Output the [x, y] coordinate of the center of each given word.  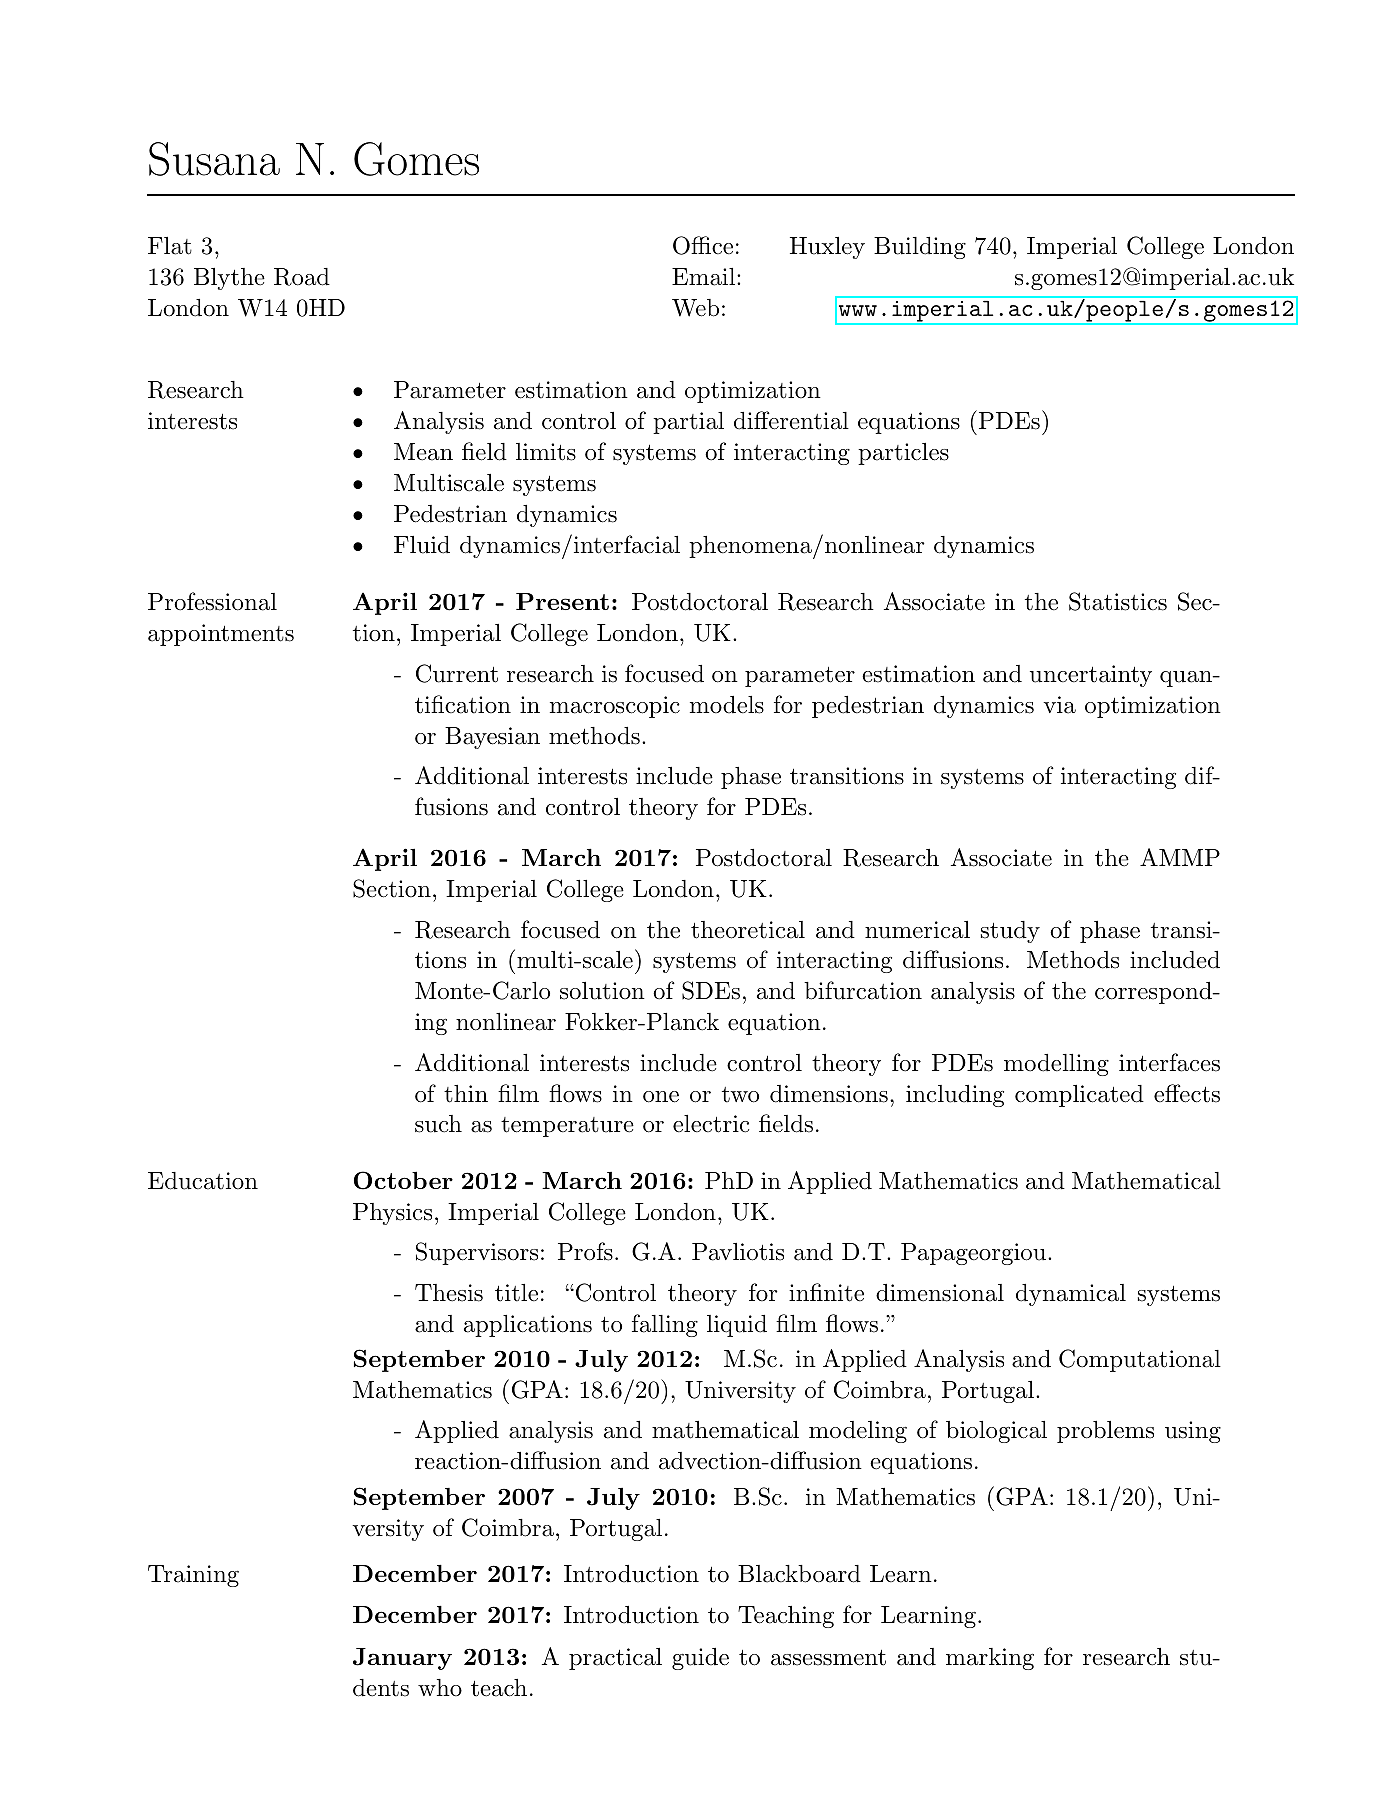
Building [920, 248]
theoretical [748, 930]
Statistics [1118, 601]
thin [466, 1094]
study [1010, 932]
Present [562, 601]
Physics [392, 1214]
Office [703, 245]
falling [665, 1325]
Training [193, 1576]
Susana [214, 159]
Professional [212, 601]
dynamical [1071, 1295]
